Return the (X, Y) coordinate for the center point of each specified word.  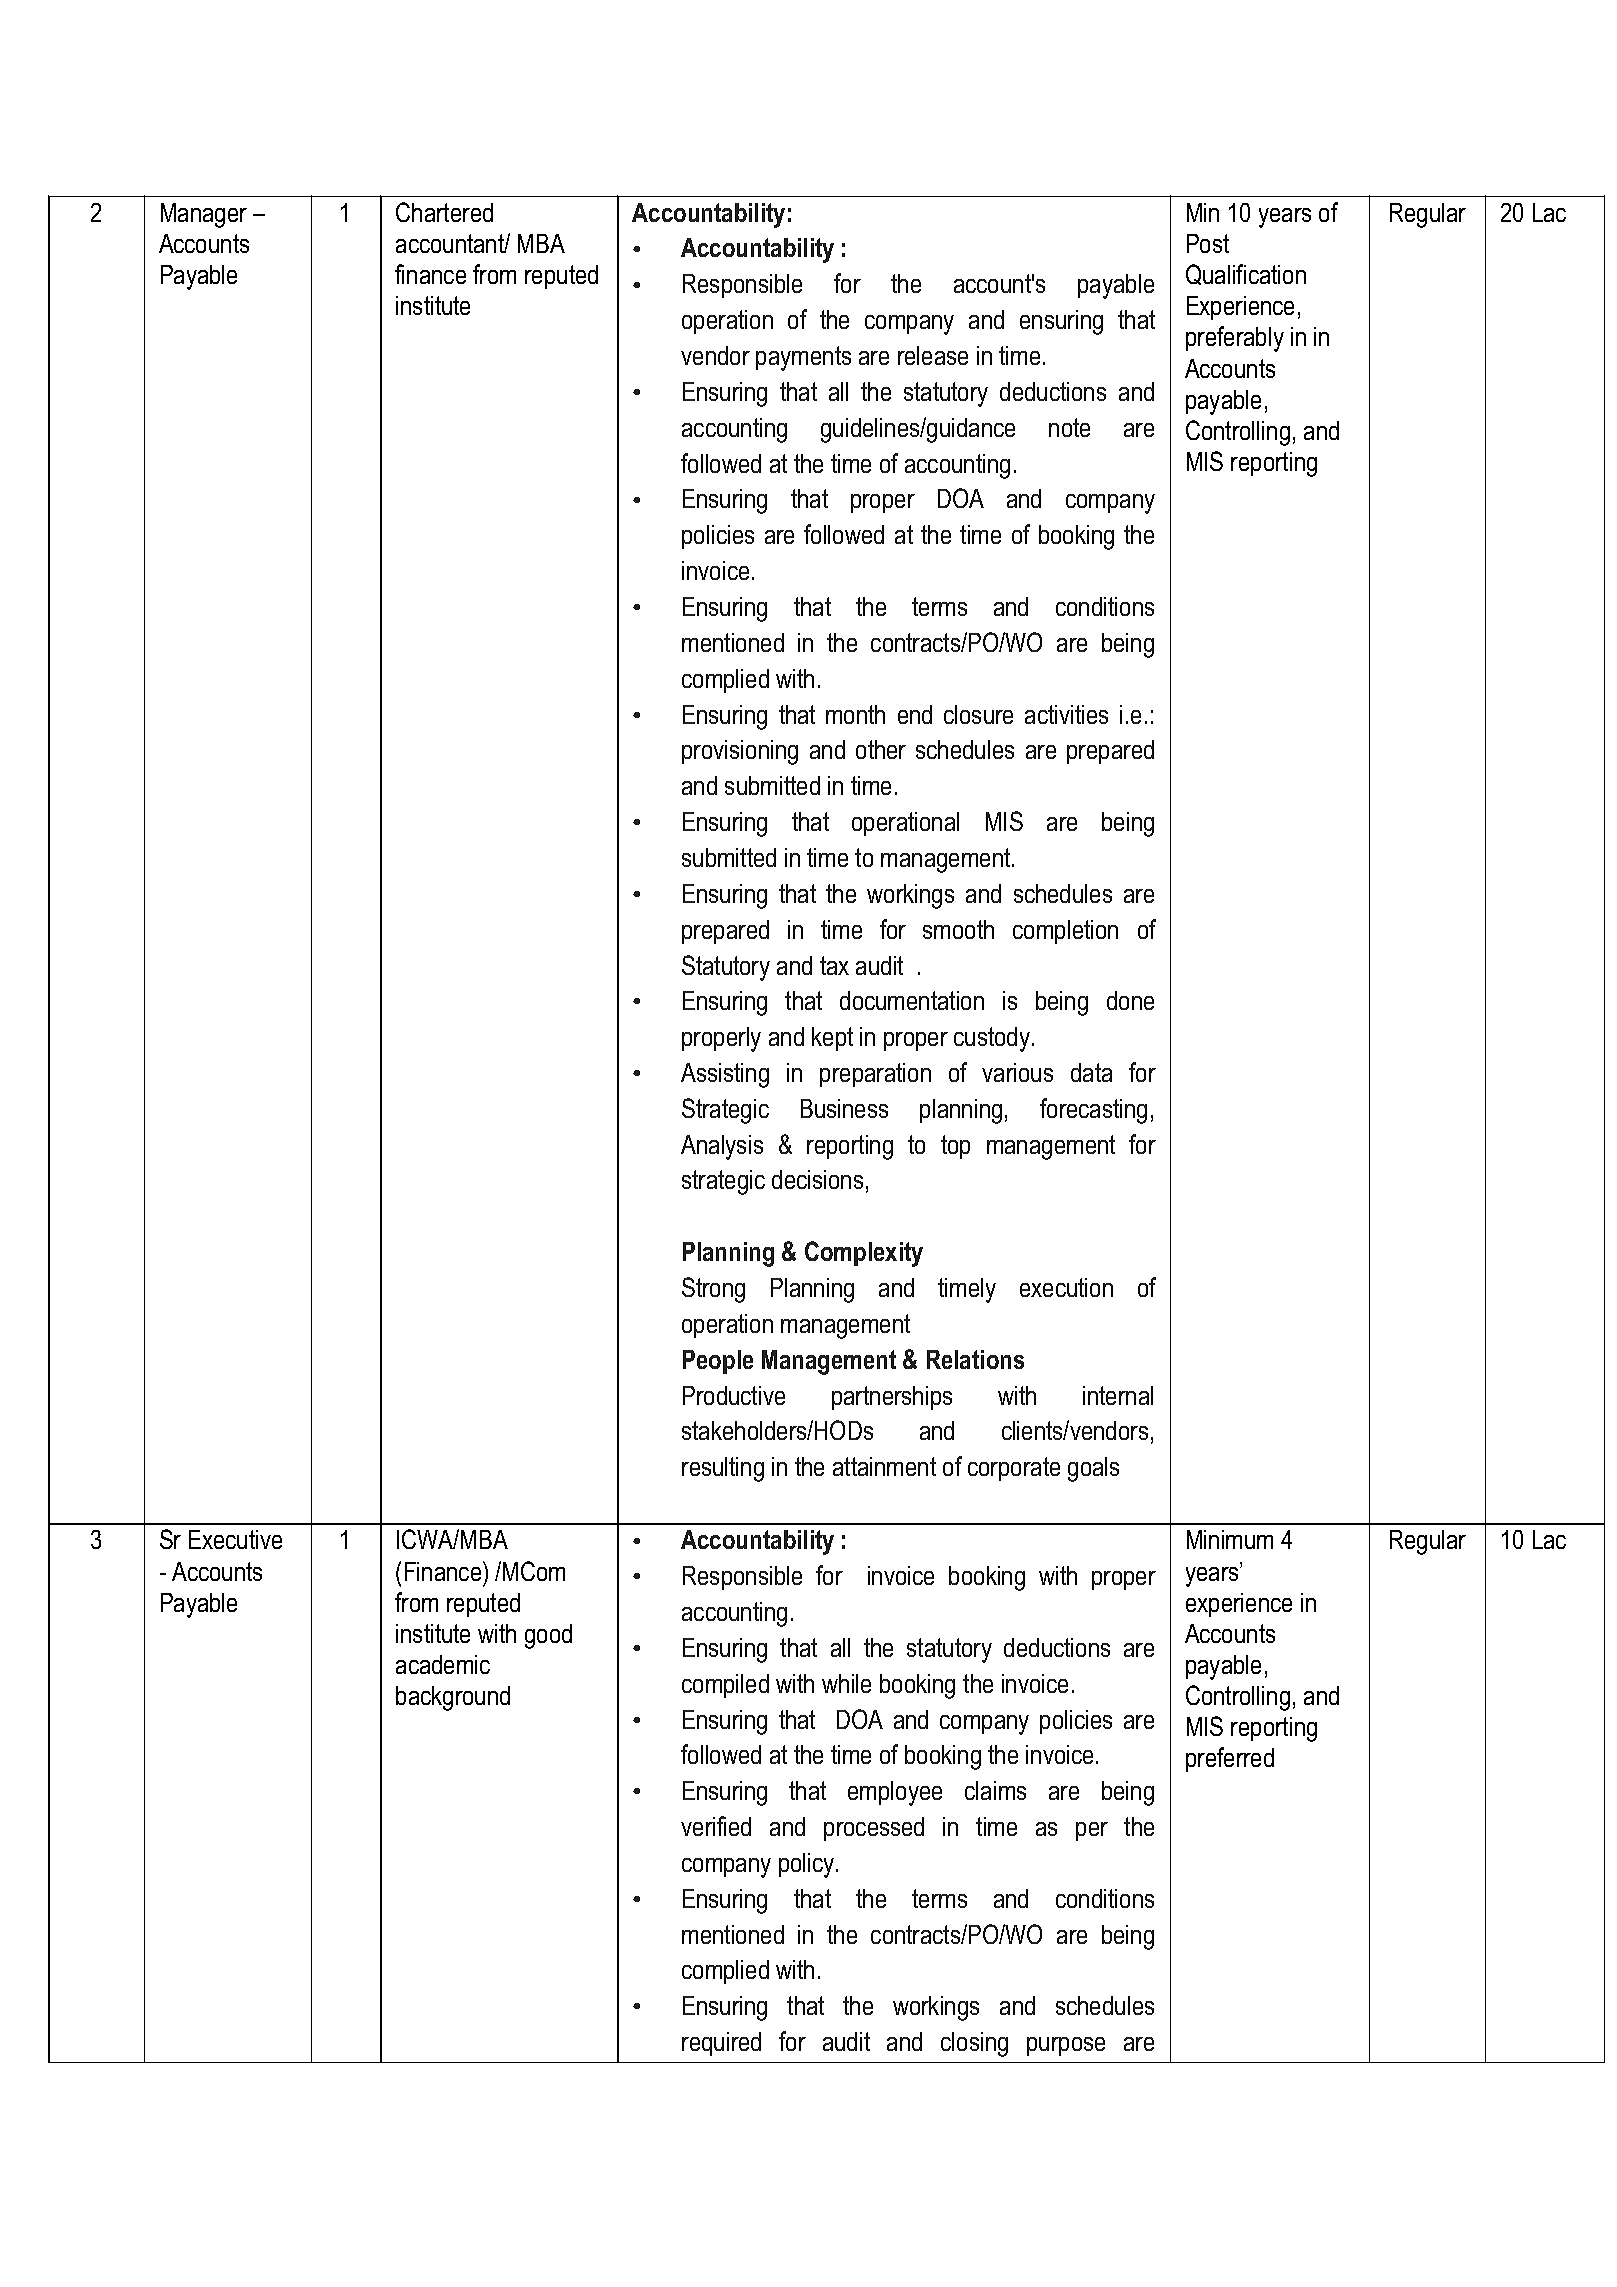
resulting (723, 1469)
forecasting (1093, 1111)
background (453, 1698)
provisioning (740, 752)
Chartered (444, 212)
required (721, 2044)
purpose (1066, 2046)
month (855, 714)
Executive (235, 1539)
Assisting (725, 1075)
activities (1066, 714)
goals (1093, 1469)
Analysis (722, 1147)
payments (803, 358)
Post (1208, 243)
